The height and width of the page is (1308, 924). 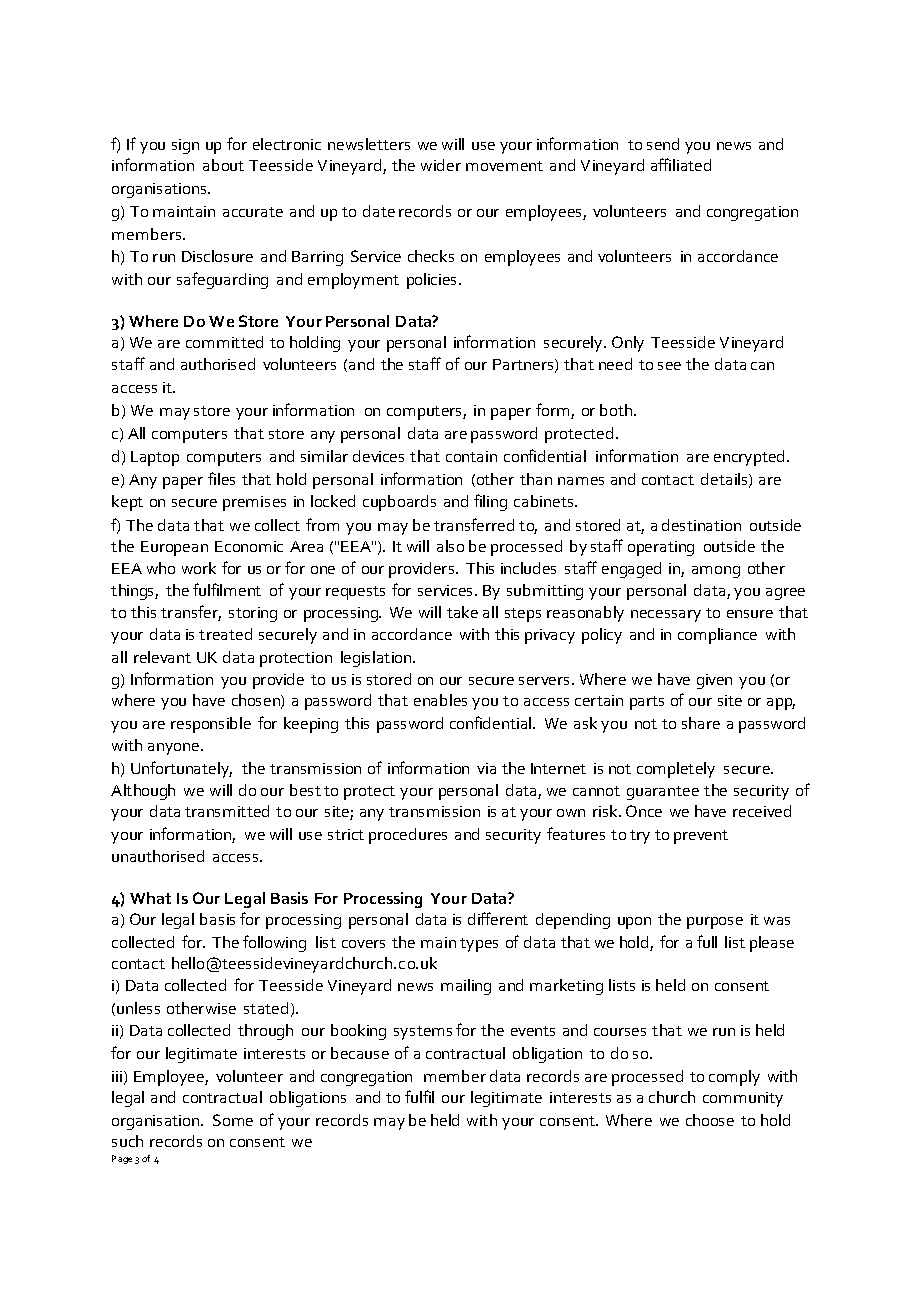 I want to click on wider, so click(x=441, y=165).
